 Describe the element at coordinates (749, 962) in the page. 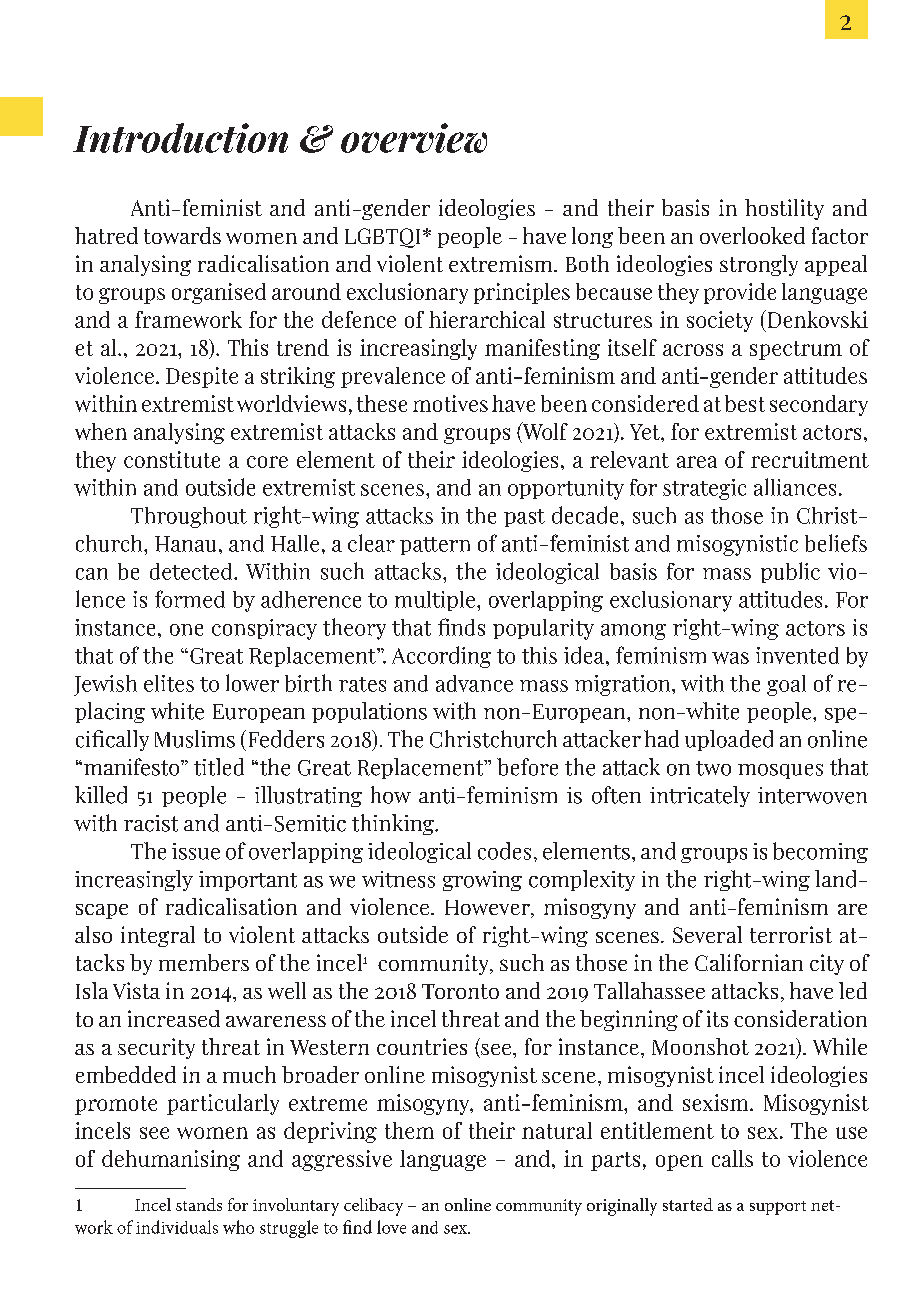

I see `Californian` at that location.
